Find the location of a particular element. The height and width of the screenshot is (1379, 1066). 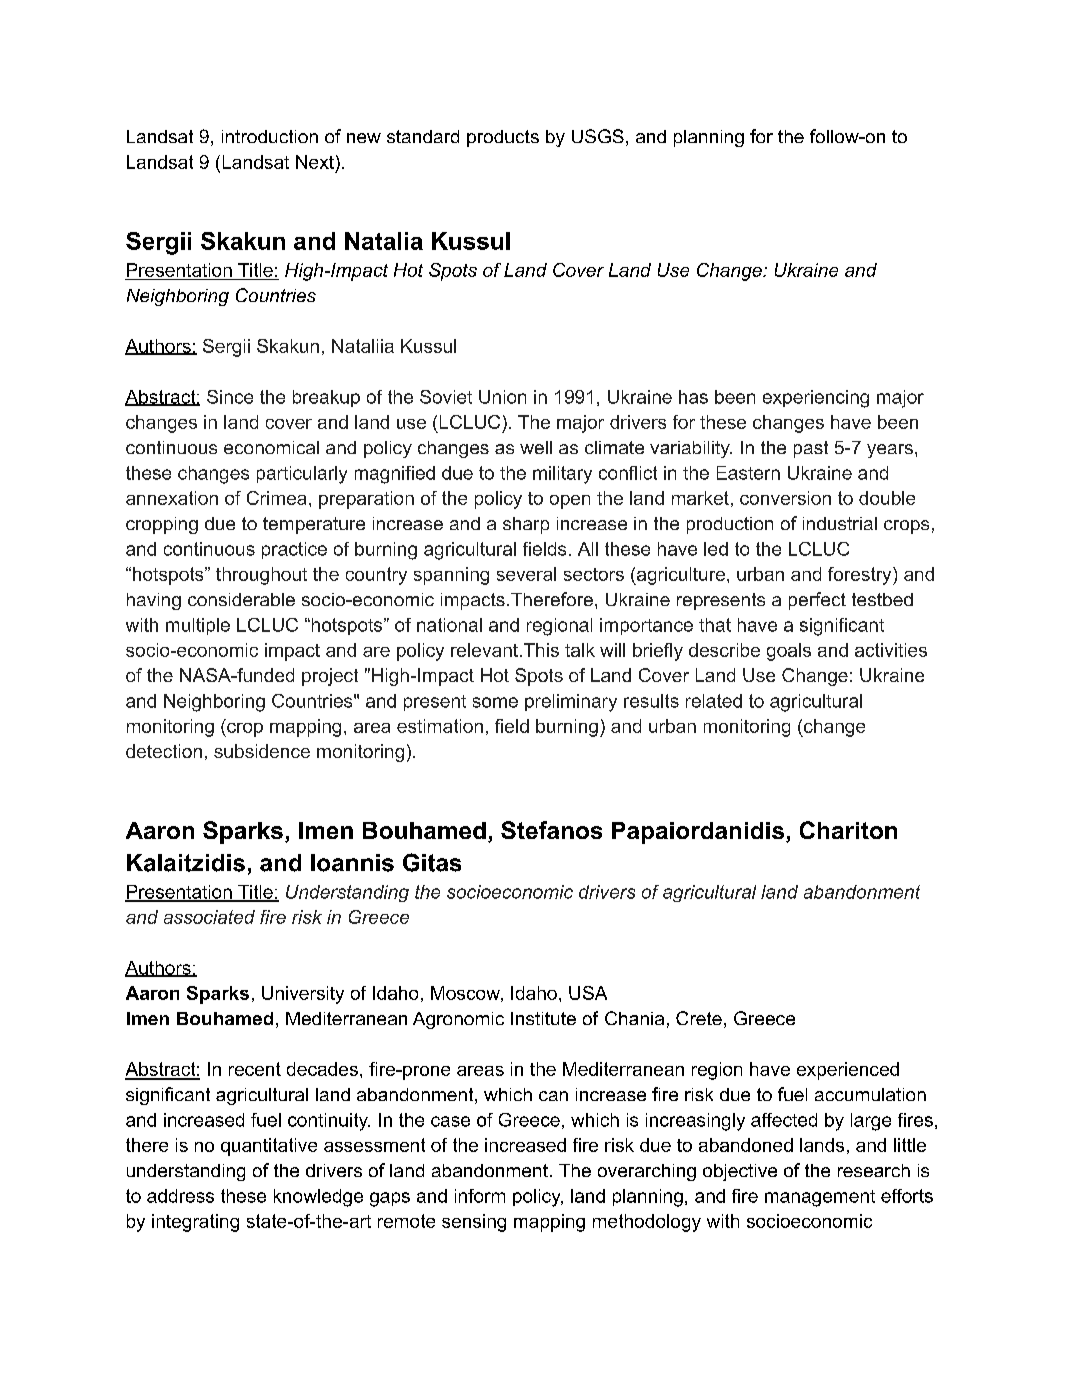

introduction is located at coordinates (270, 136).
